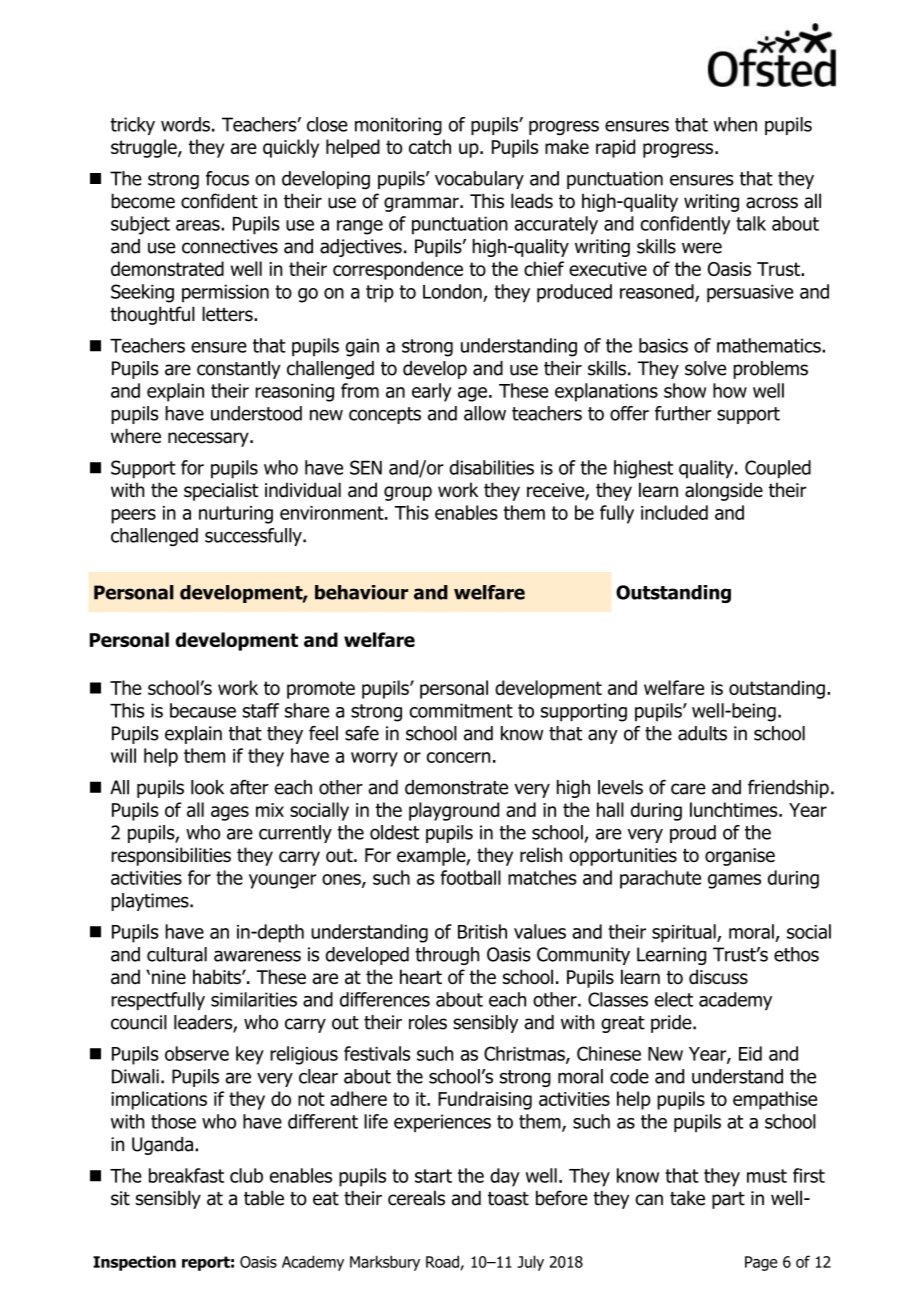 This image has width=924, height=1310. What do you see at coordinates (203, 710) in the image?
I see `because` at bounding box center [203, 710].
